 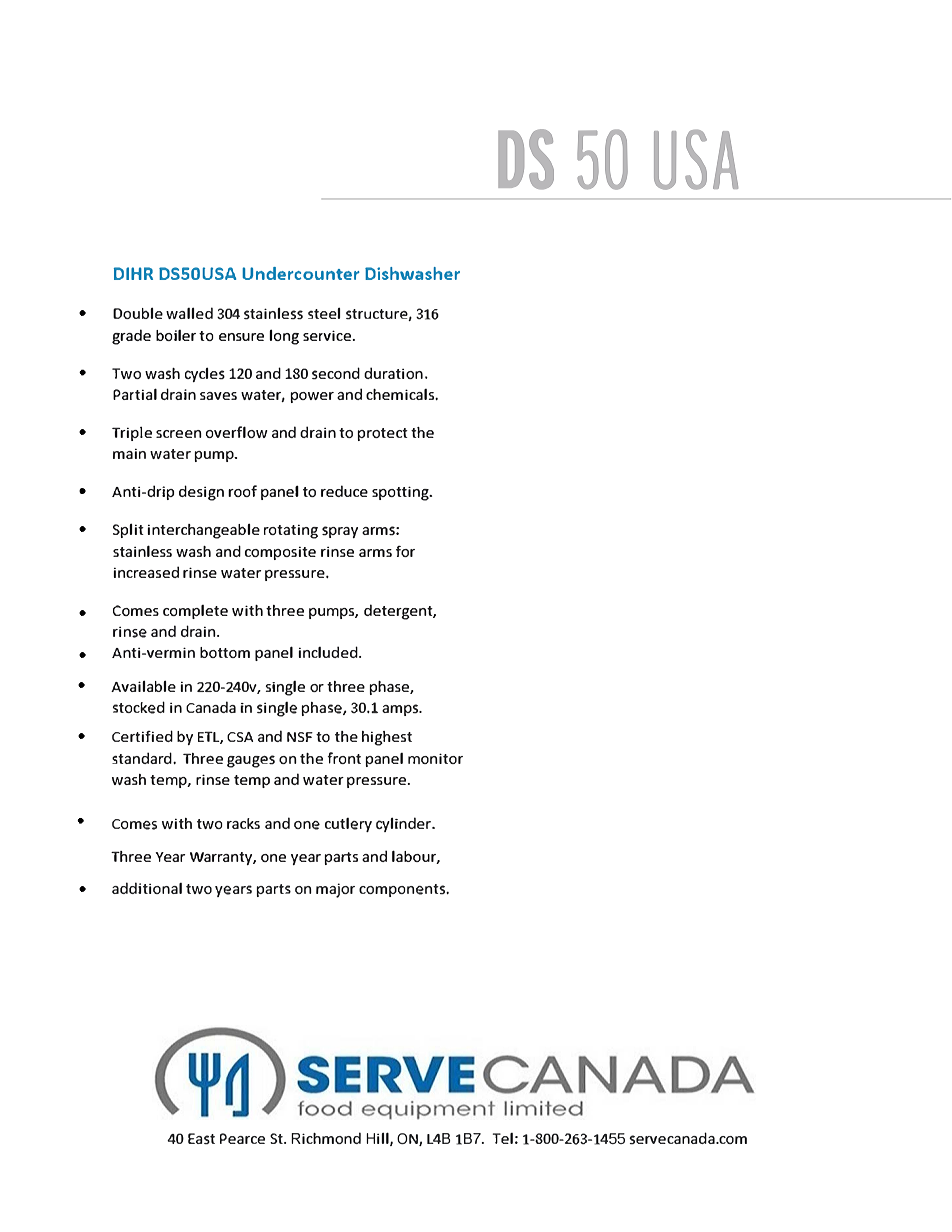 I want to click on complete, so click(x=195, y=612).
